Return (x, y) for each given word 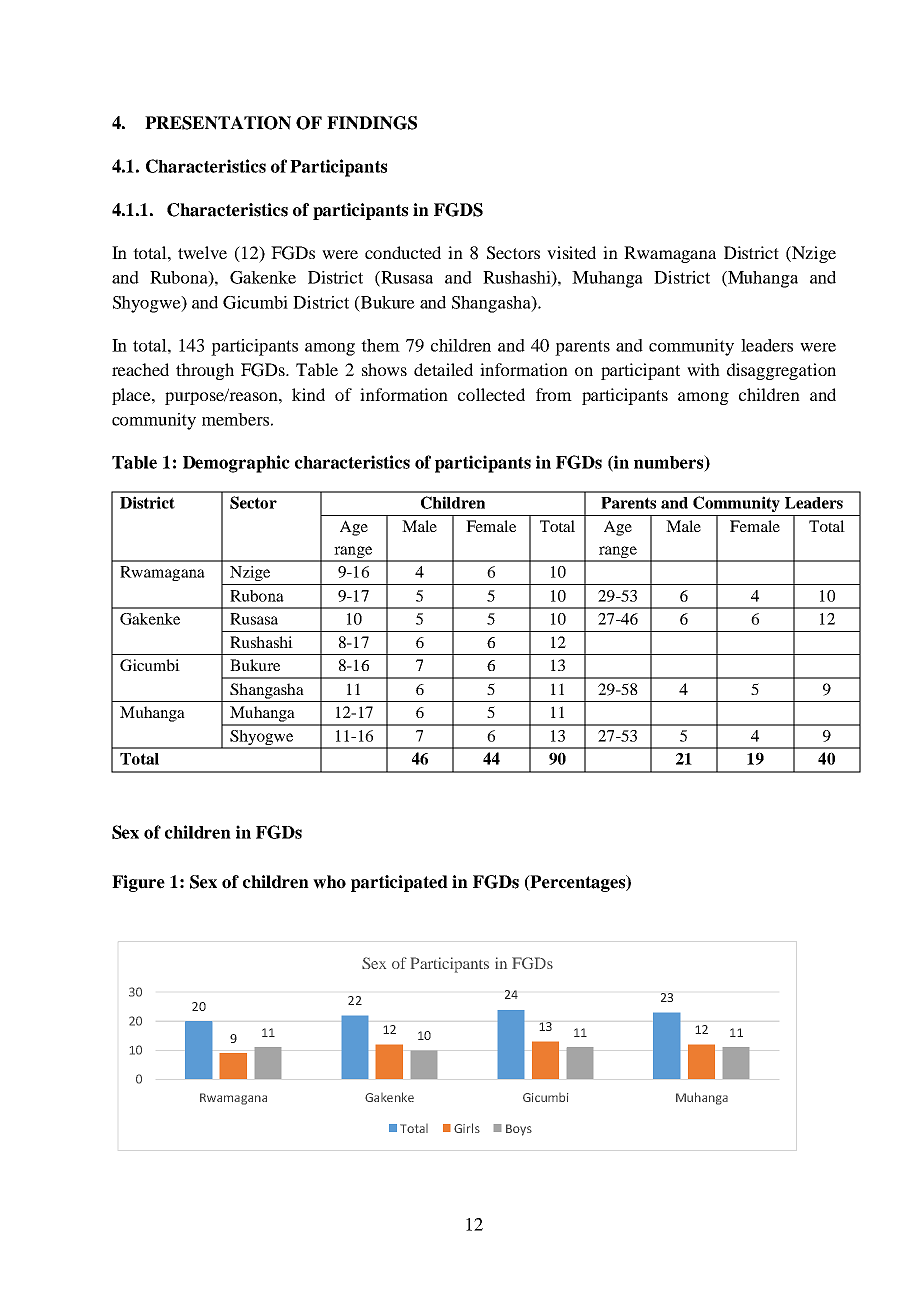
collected (491, 394)
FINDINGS (372, 123)
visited (571, 252)
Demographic (236, 464)
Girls (467, 1128)
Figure (138, 883)
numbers (670, 463)
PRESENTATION (218, 123)
